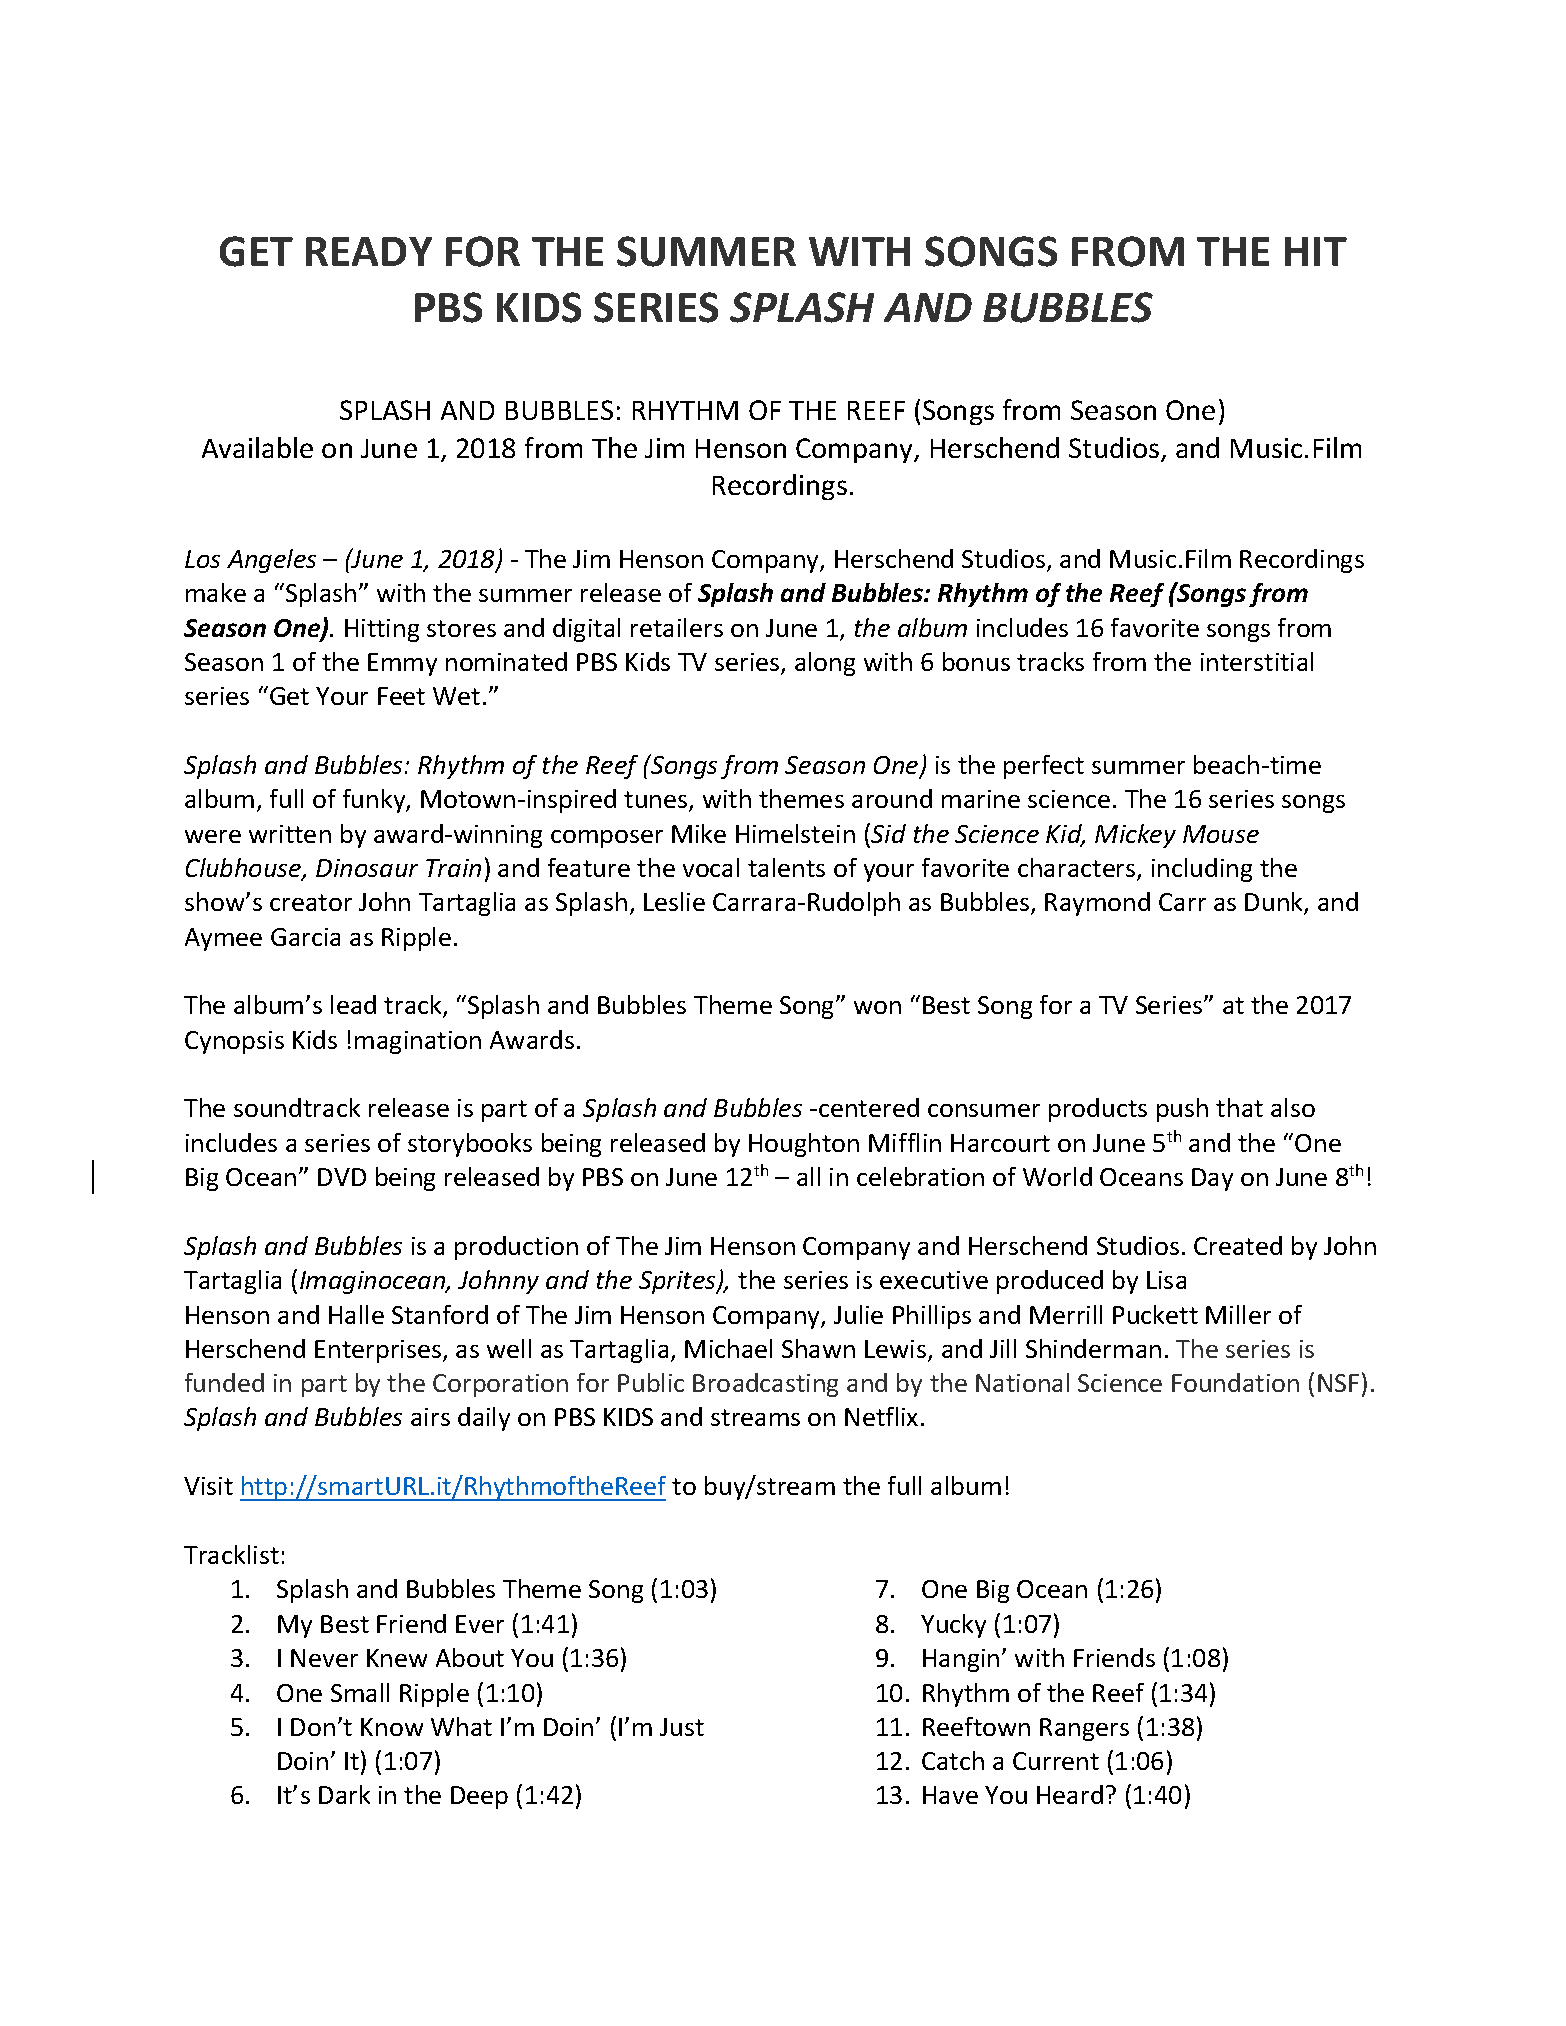 This screenshot has height=2026, width=1566. Describe the element at coordinates (342, 1177) in the screenshot. I see `DVD` at that location.
